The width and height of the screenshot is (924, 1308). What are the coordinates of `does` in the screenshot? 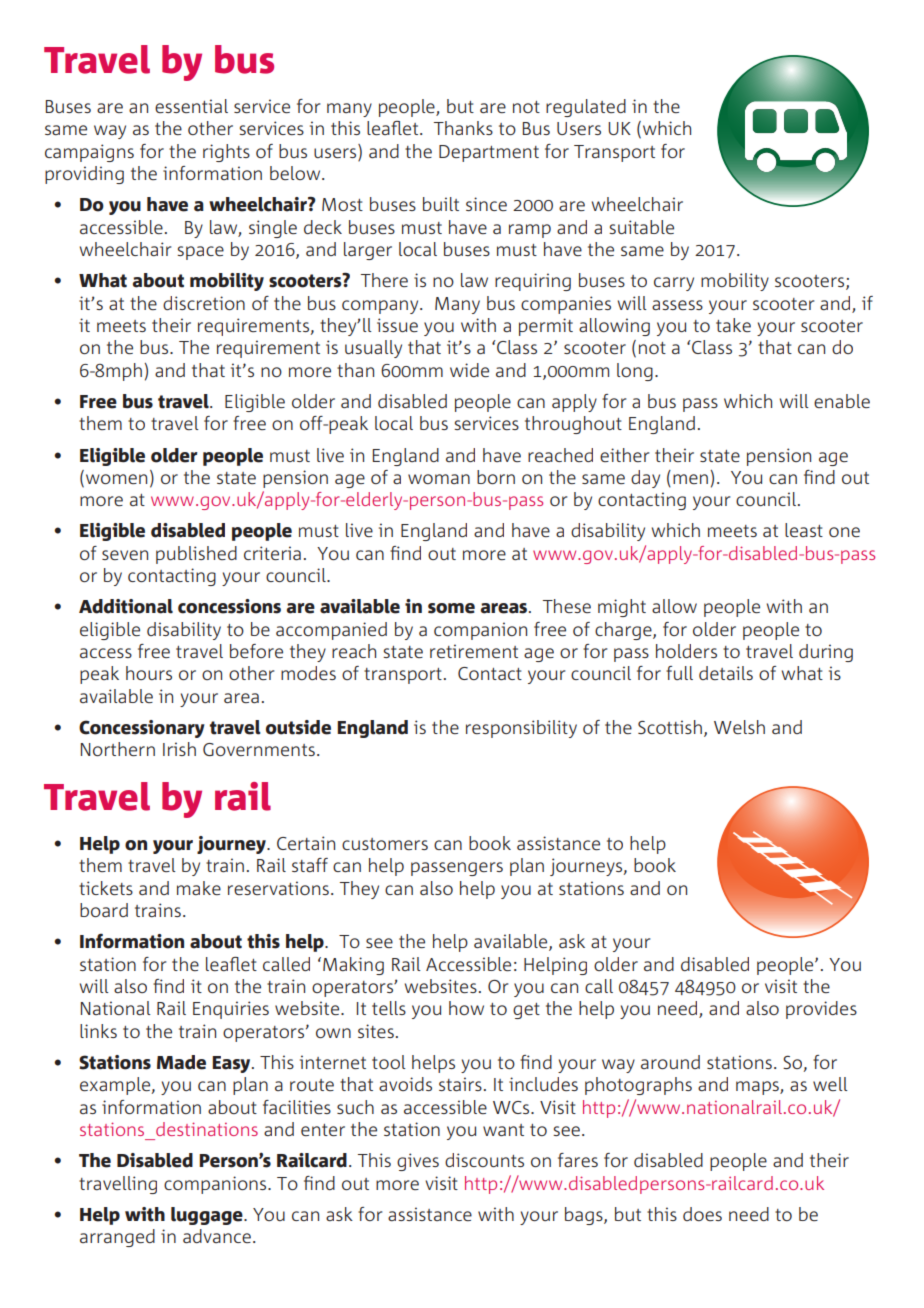 It's located at (702, 1214).
